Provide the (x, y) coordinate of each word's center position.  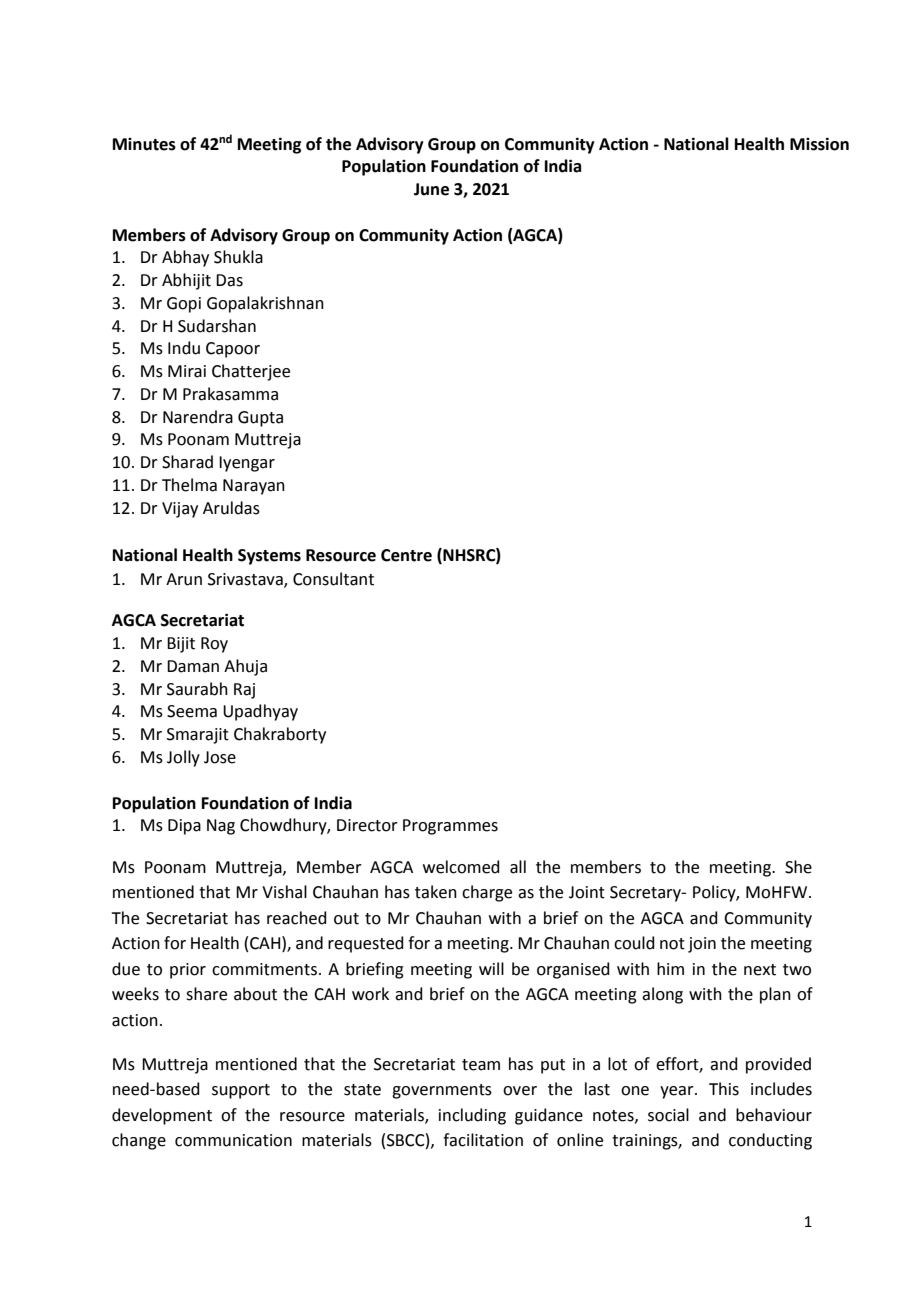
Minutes (144, 144)
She (798, 867)
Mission (819, 144)
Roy (214, 645)
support (241, 1091)
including (472, 1116)
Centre (406, 555)
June (431, 189)
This (724, 1089)
